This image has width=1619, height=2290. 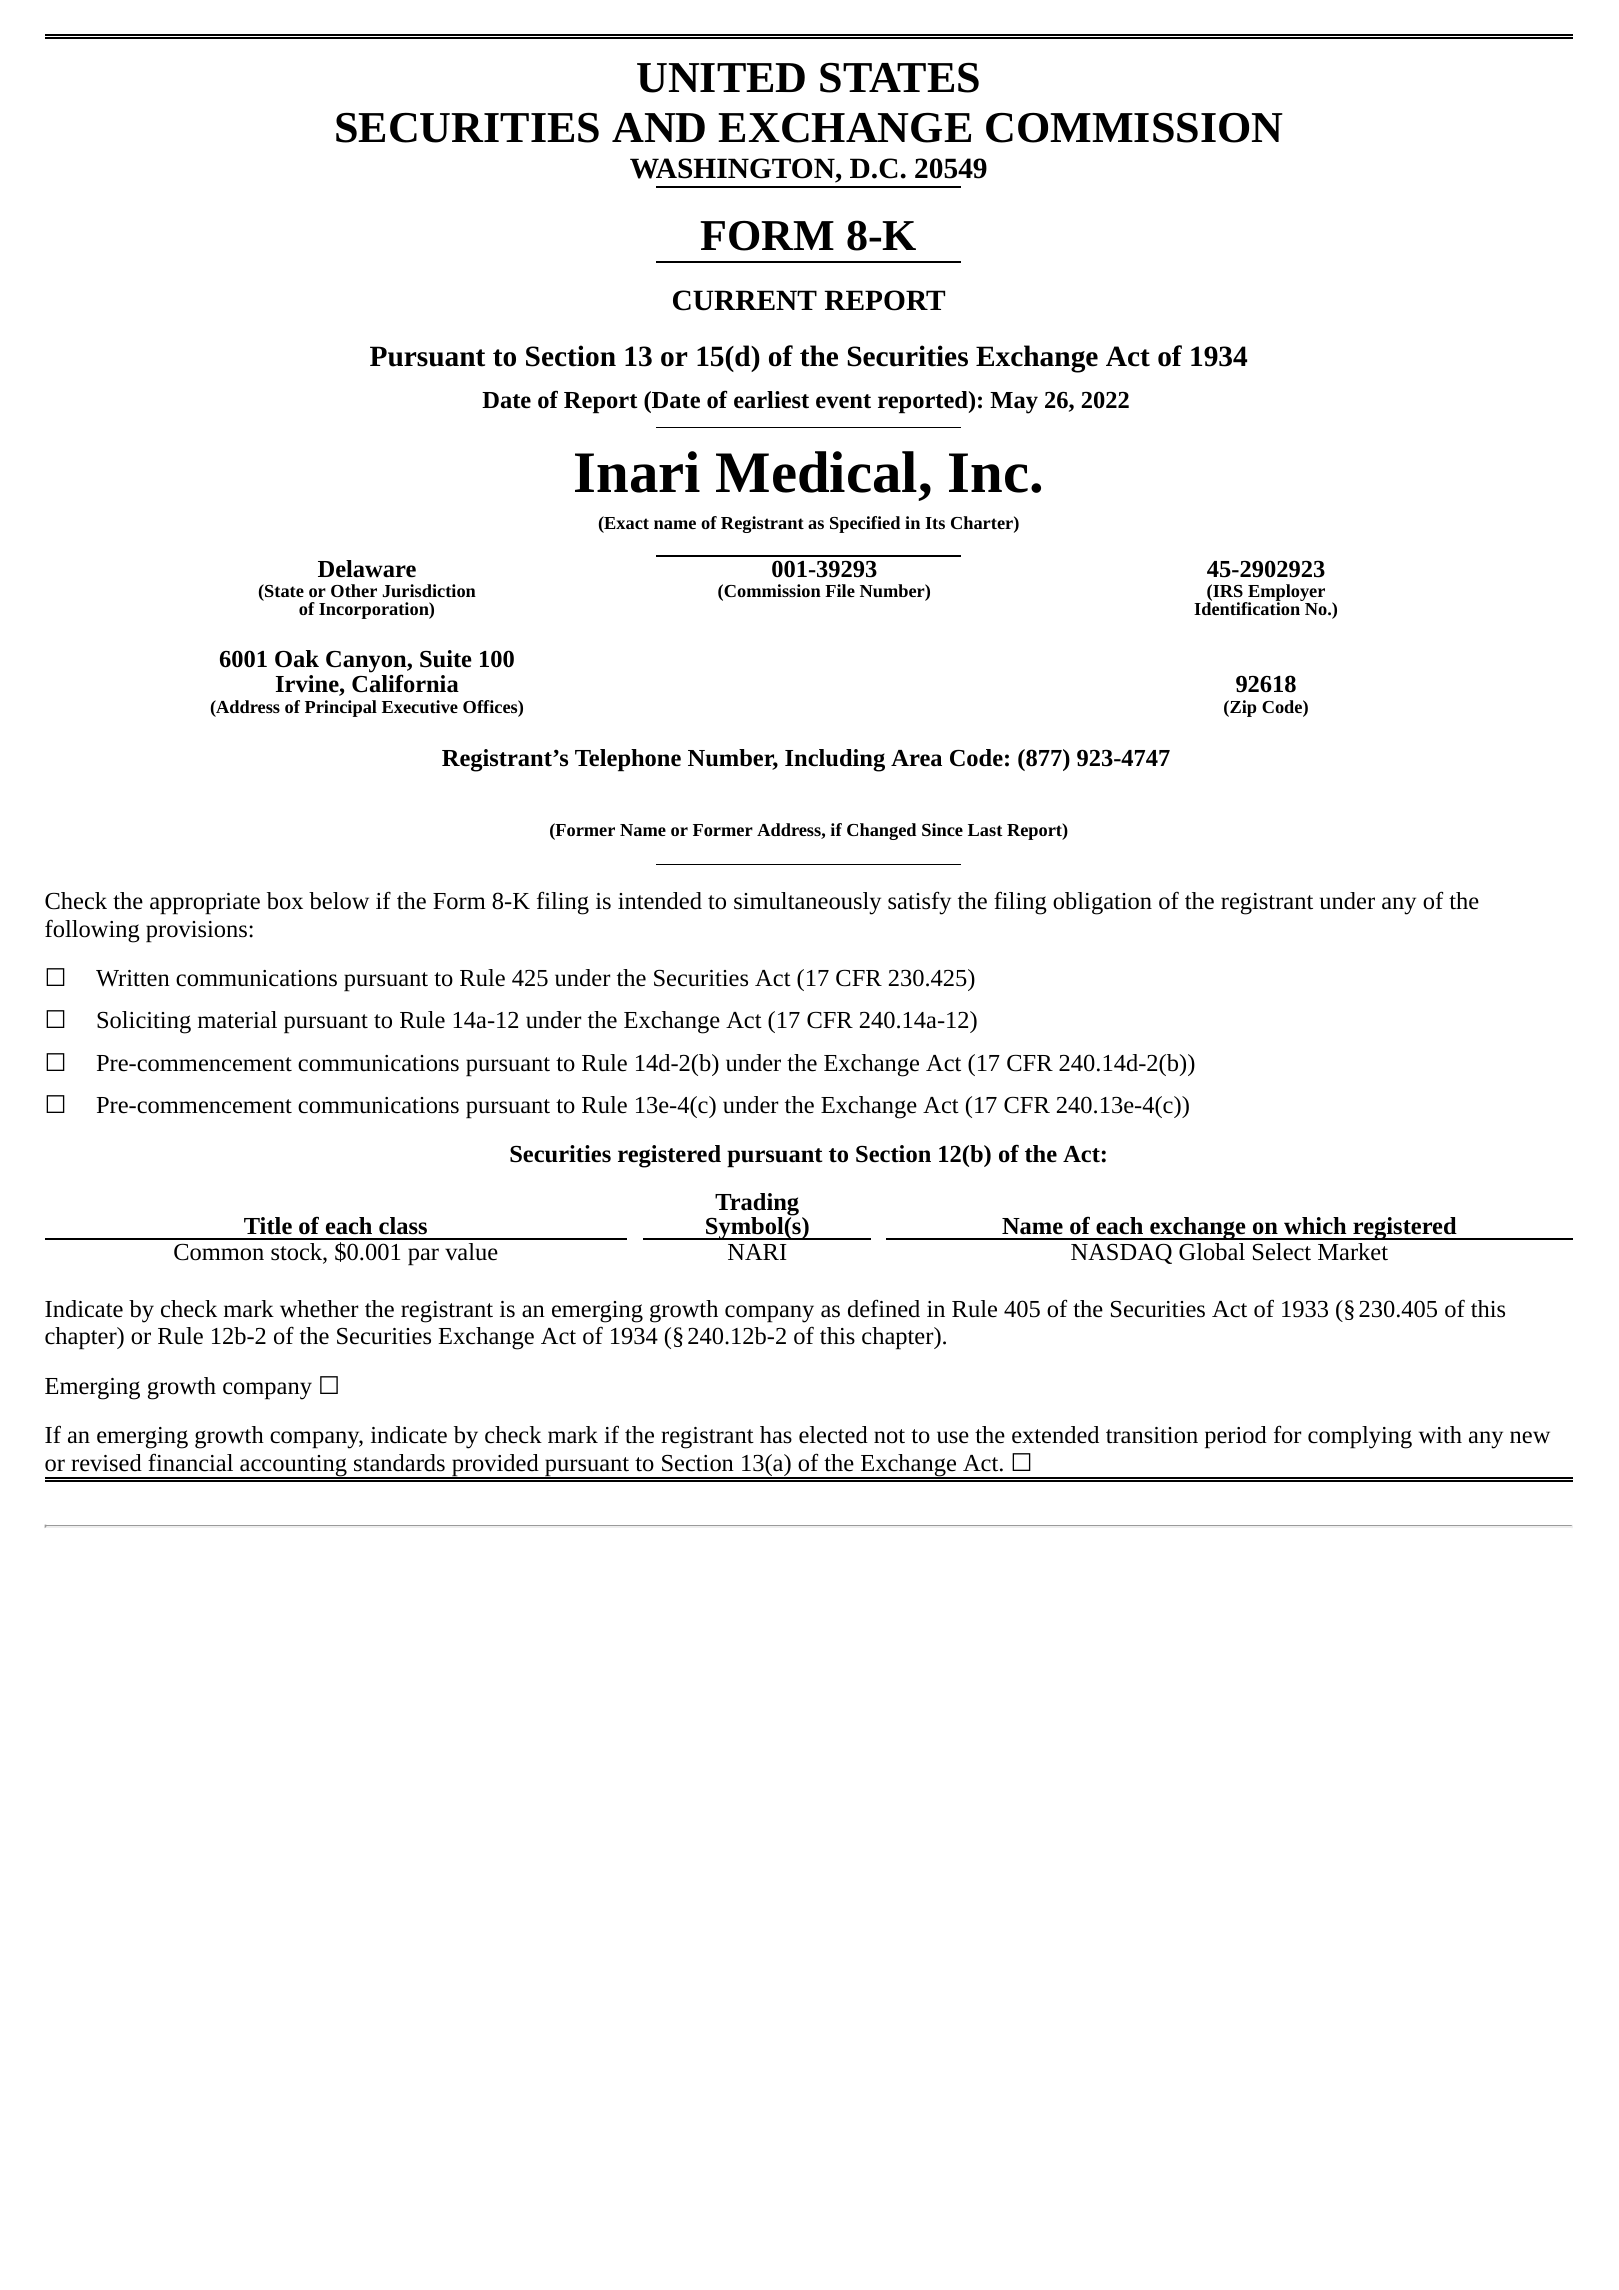 I want to click on Including, so click(x=835, y=760).
